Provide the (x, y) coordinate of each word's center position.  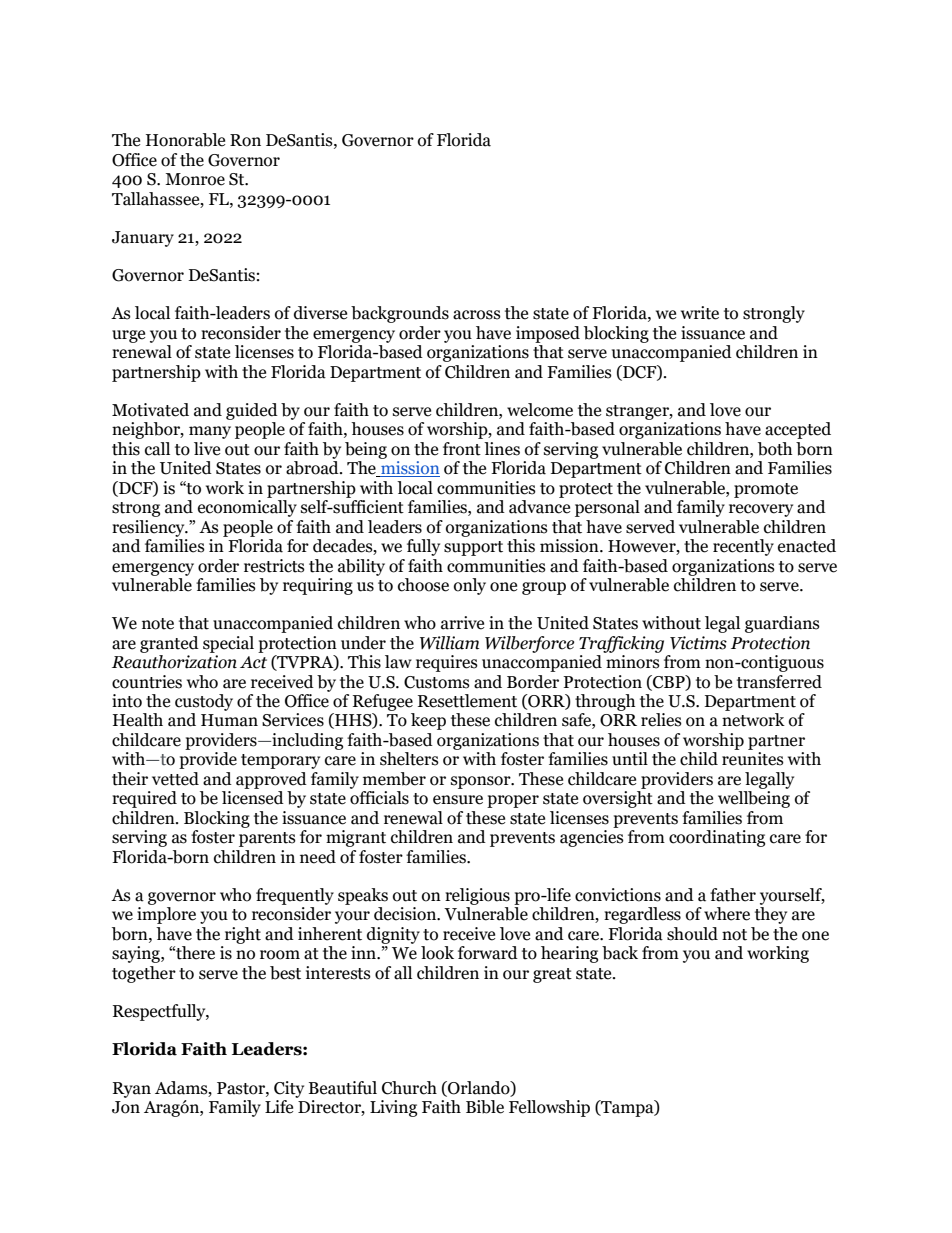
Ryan (132, 1090)
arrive (462, 623)
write (700, 313)
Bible (485, 1107)
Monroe (195, 179)
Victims (698, 643)
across (477, 315)
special (228, 644)
